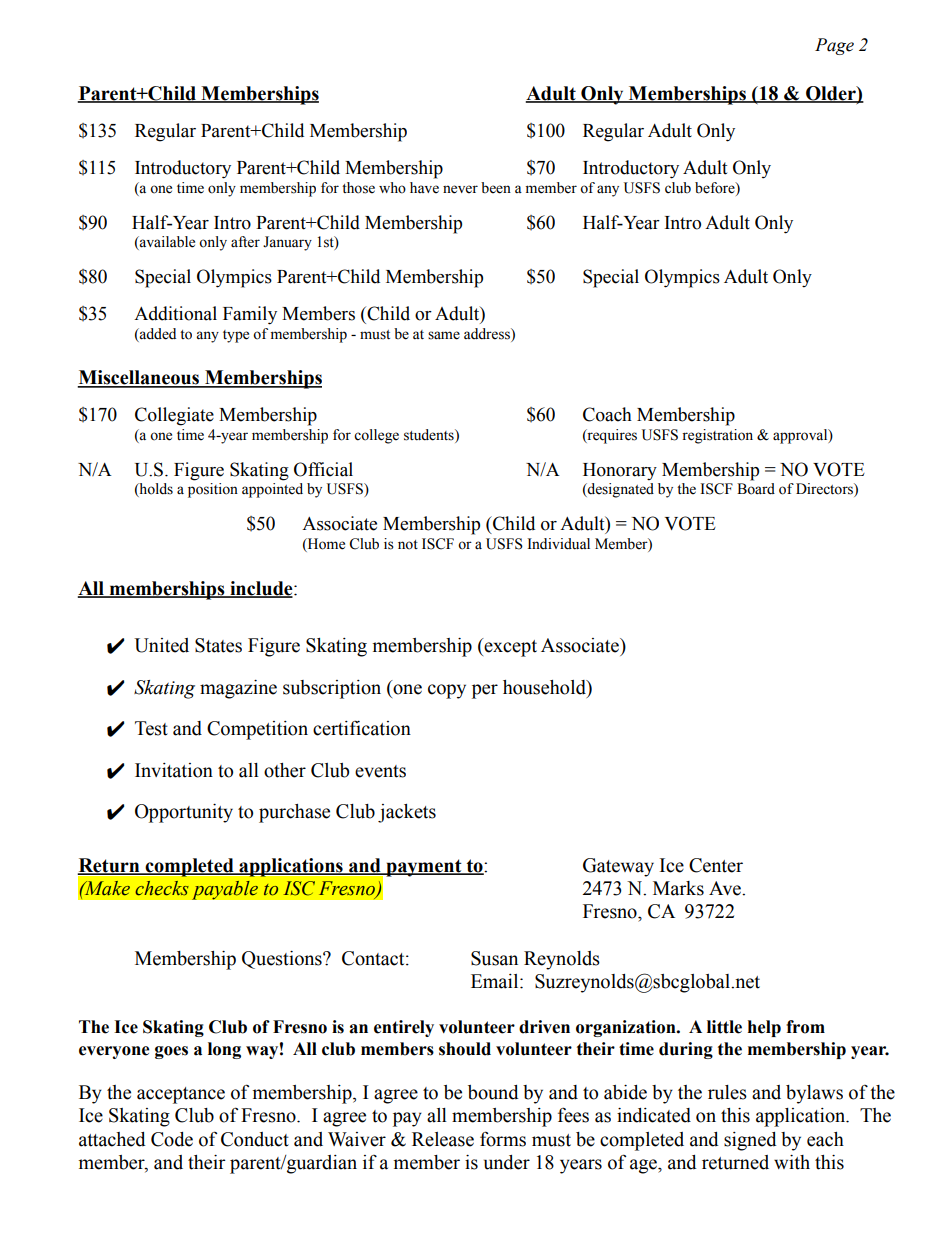 The height and width of the document is (1233, 952). I want to click on forms, so click(503, 1139).
